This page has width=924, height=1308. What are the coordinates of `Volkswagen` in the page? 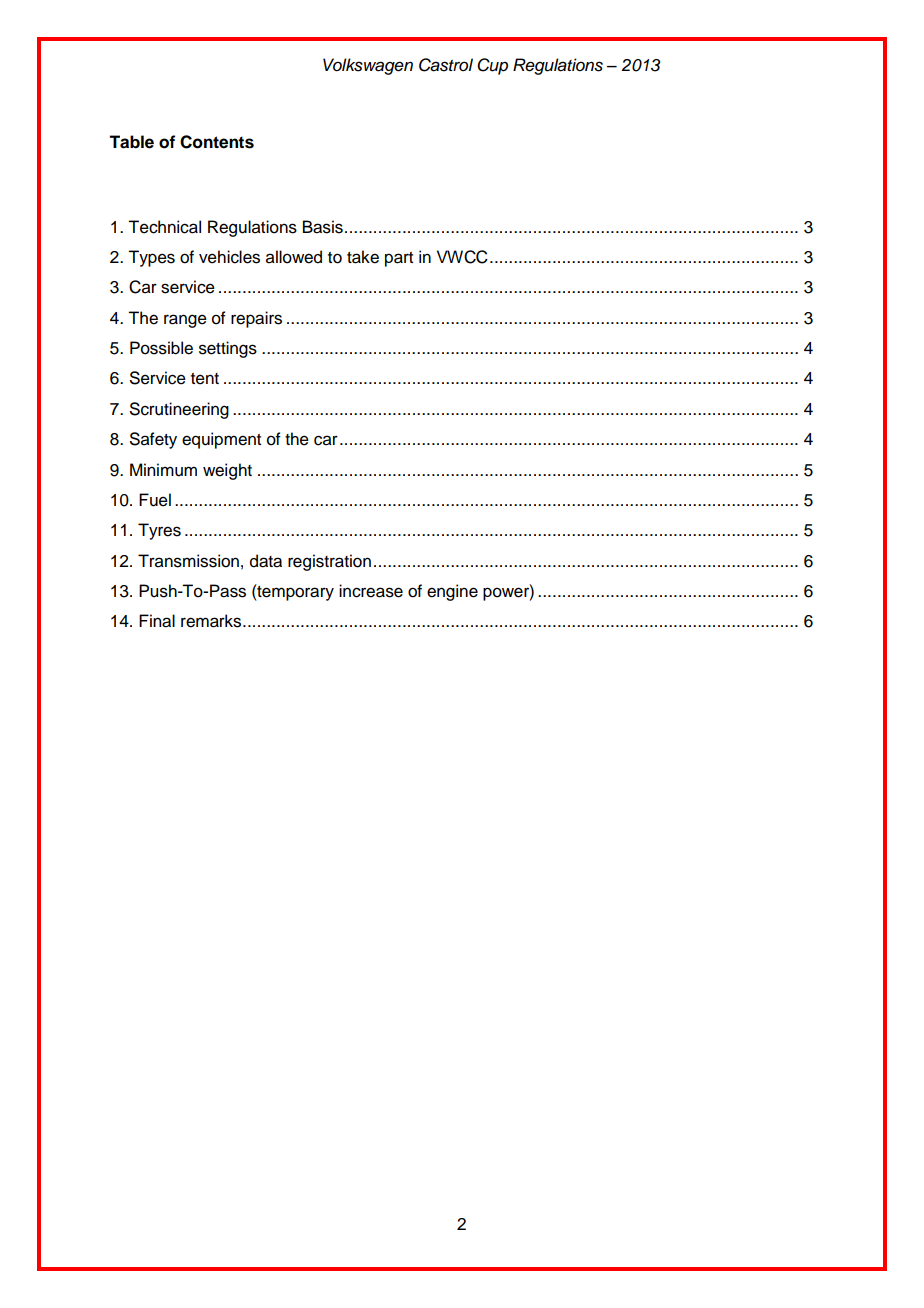 It's located at (368, 66).
